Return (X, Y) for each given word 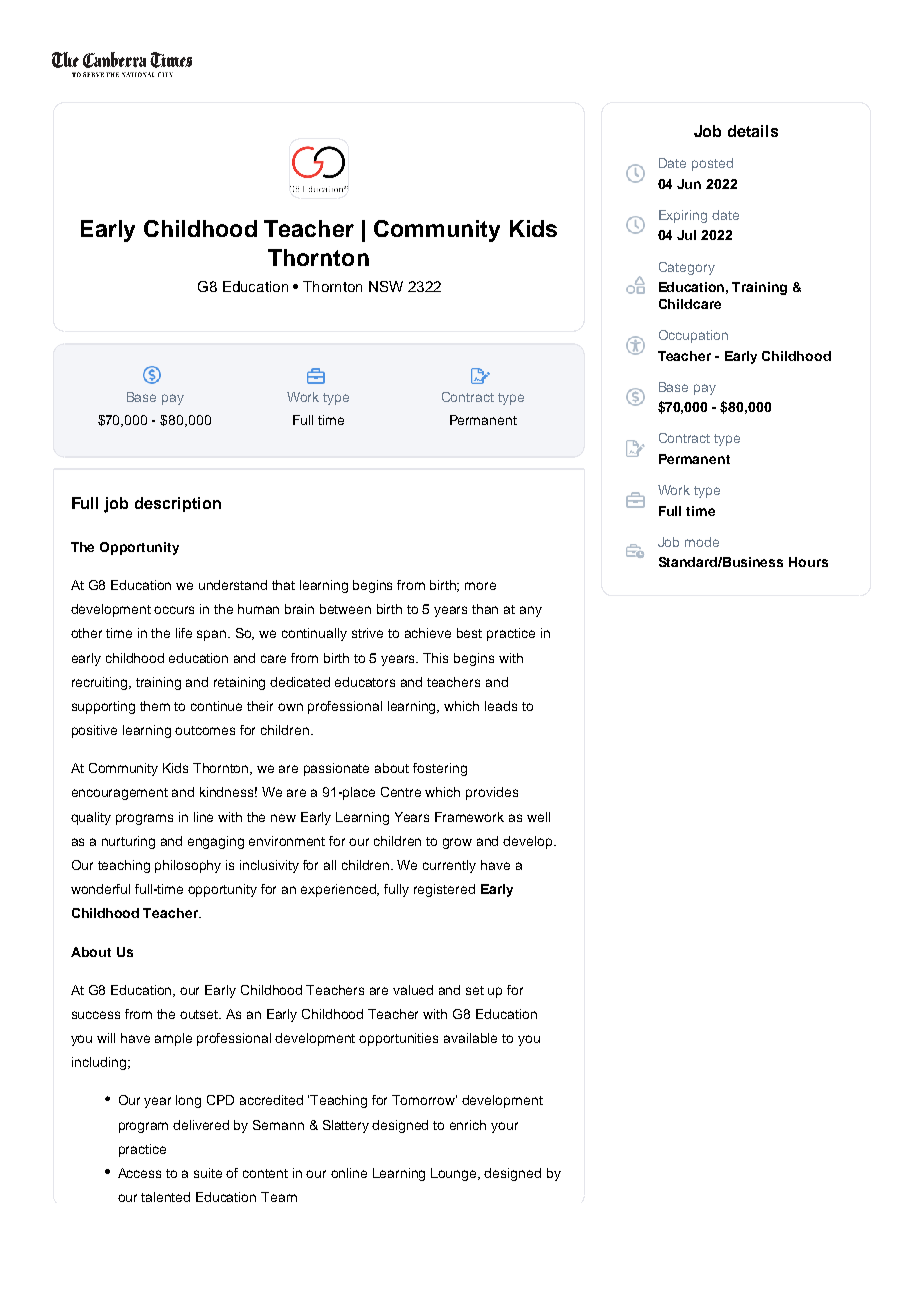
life (184, 633)
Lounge (455, 1174)
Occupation (693, 336)
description (178, 504)
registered (444, 890)
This (435, 658)
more (480, 586)
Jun (689, 184)
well (538, 817)
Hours (808, 562)
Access (139, 1173)
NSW (386, 286)
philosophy (188, 866)
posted (712, 164)
